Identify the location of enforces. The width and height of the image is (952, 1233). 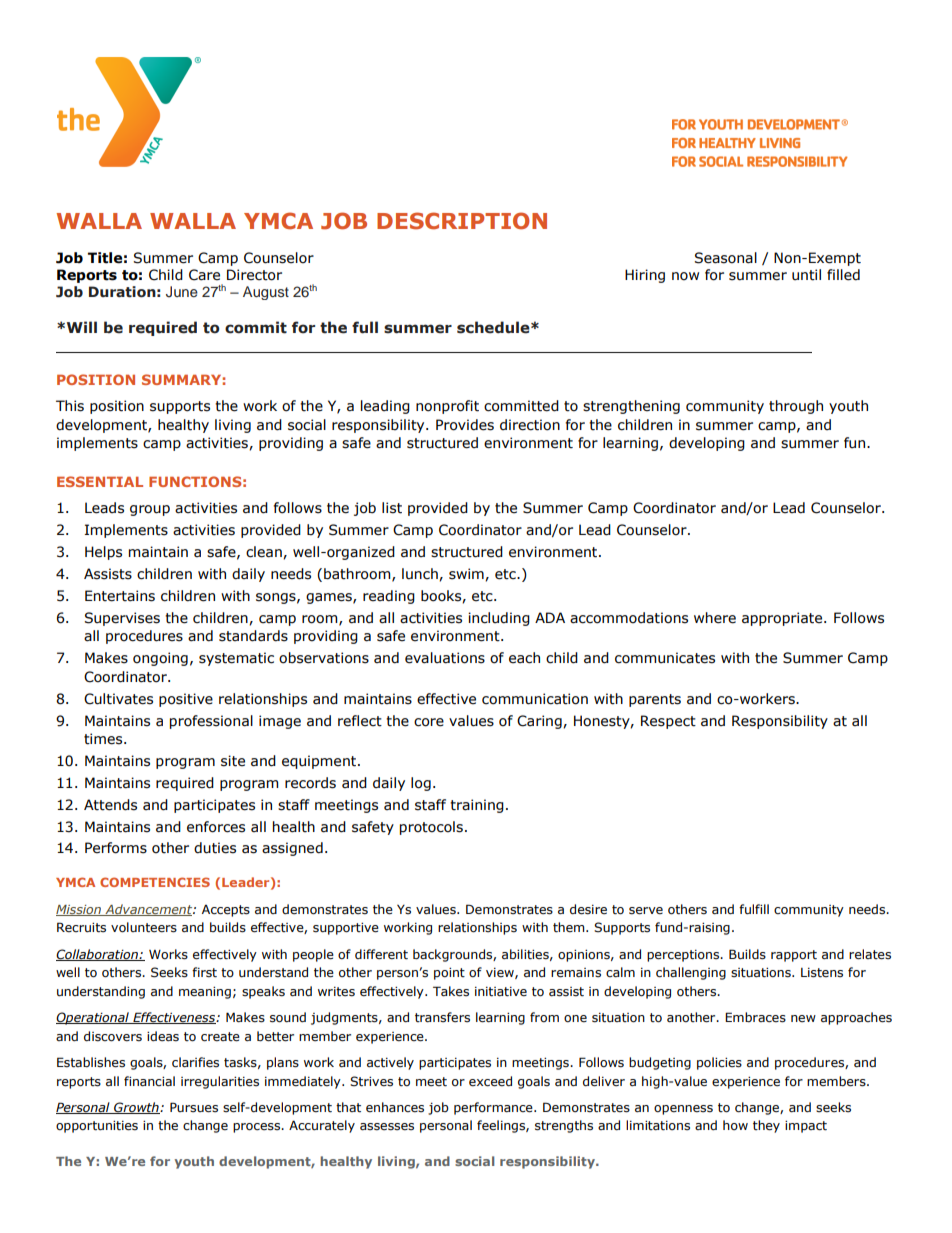
(216, 827).
